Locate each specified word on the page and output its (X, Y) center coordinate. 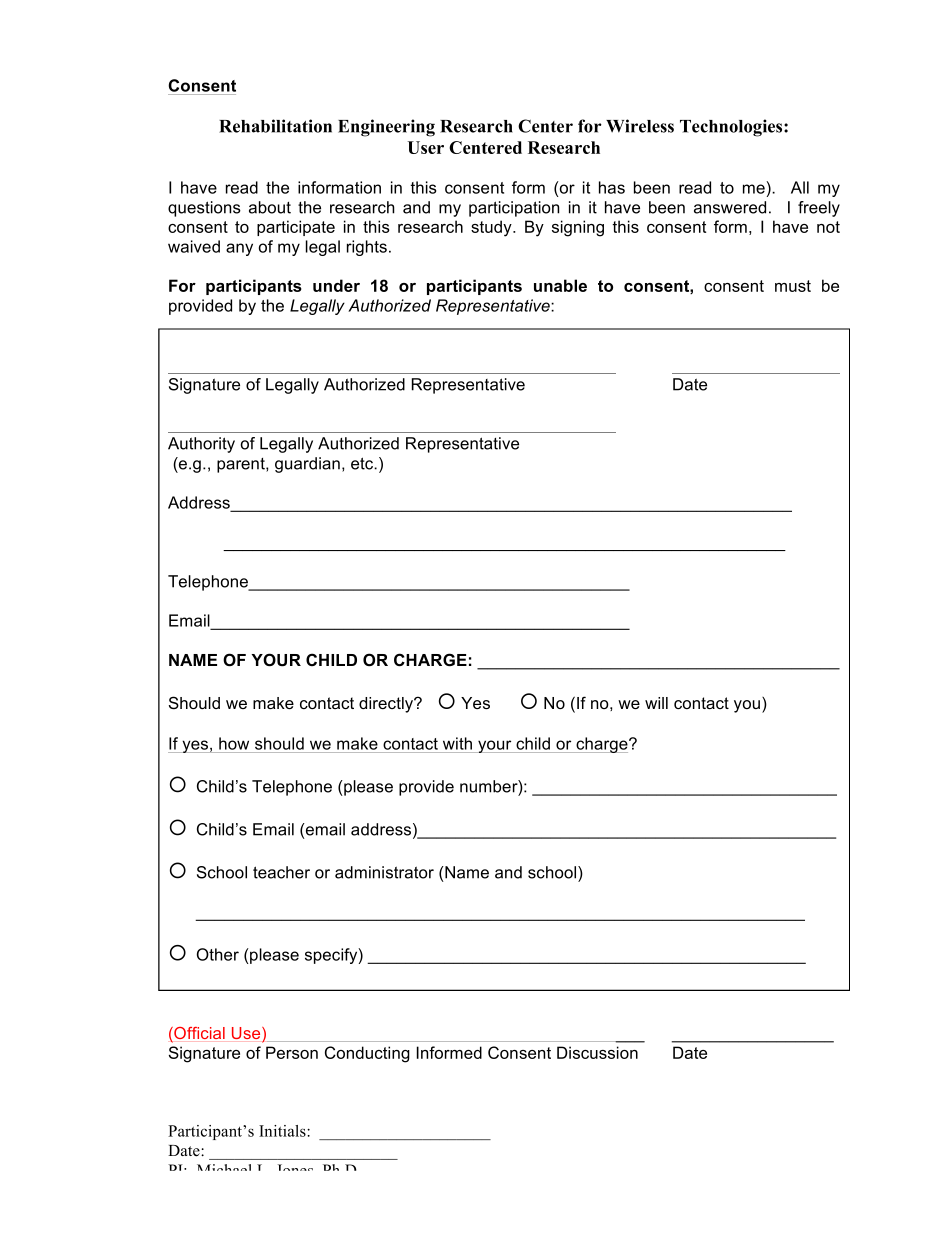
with (457, 743)
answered (730, 207)
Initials (283, 1131)
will (656, 703)
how (234, 743)
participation (514, 209)
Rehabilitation (275, 126)
